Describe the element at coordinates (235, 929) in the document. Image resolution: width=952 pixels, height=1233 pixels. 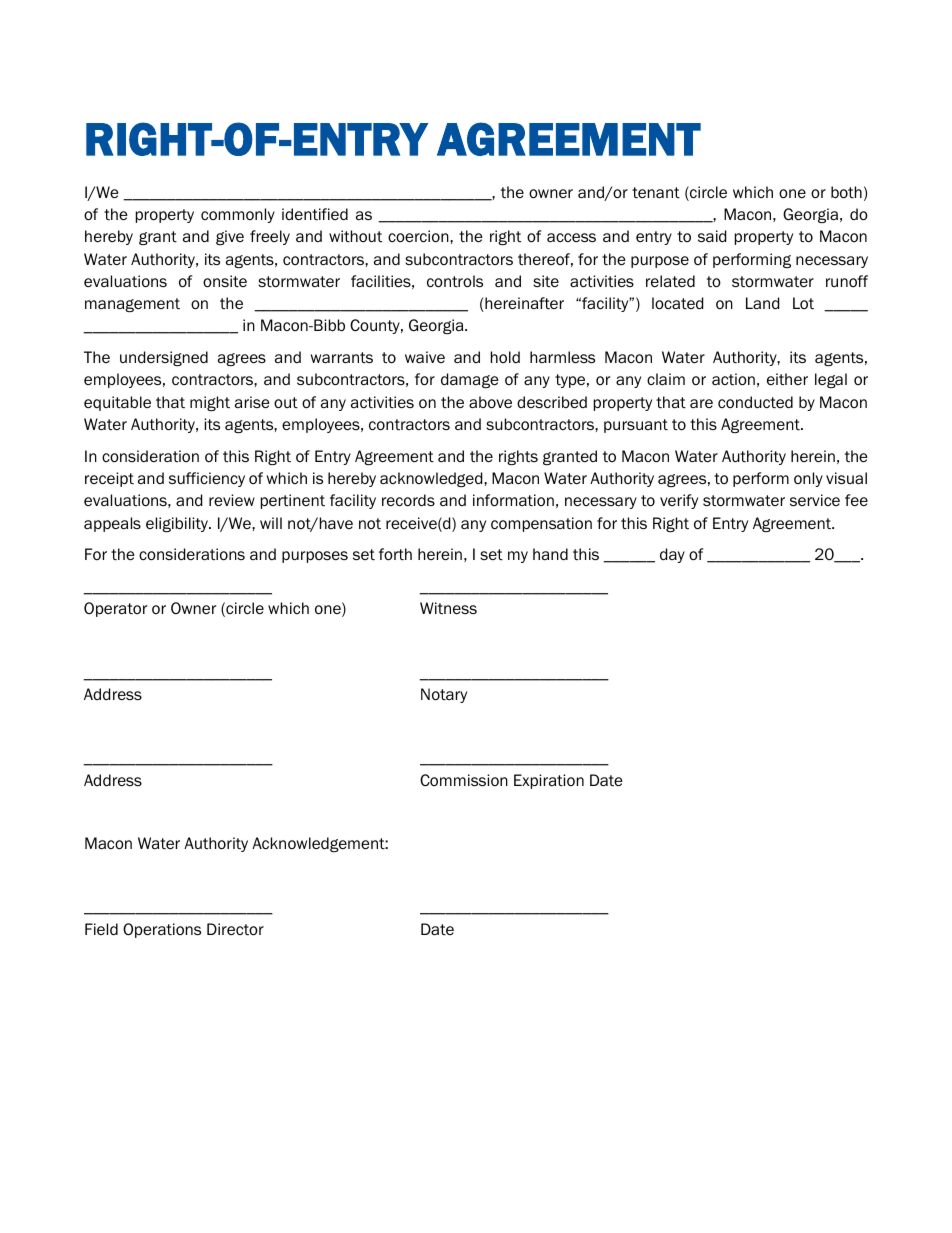
I see `Director` at that location.
